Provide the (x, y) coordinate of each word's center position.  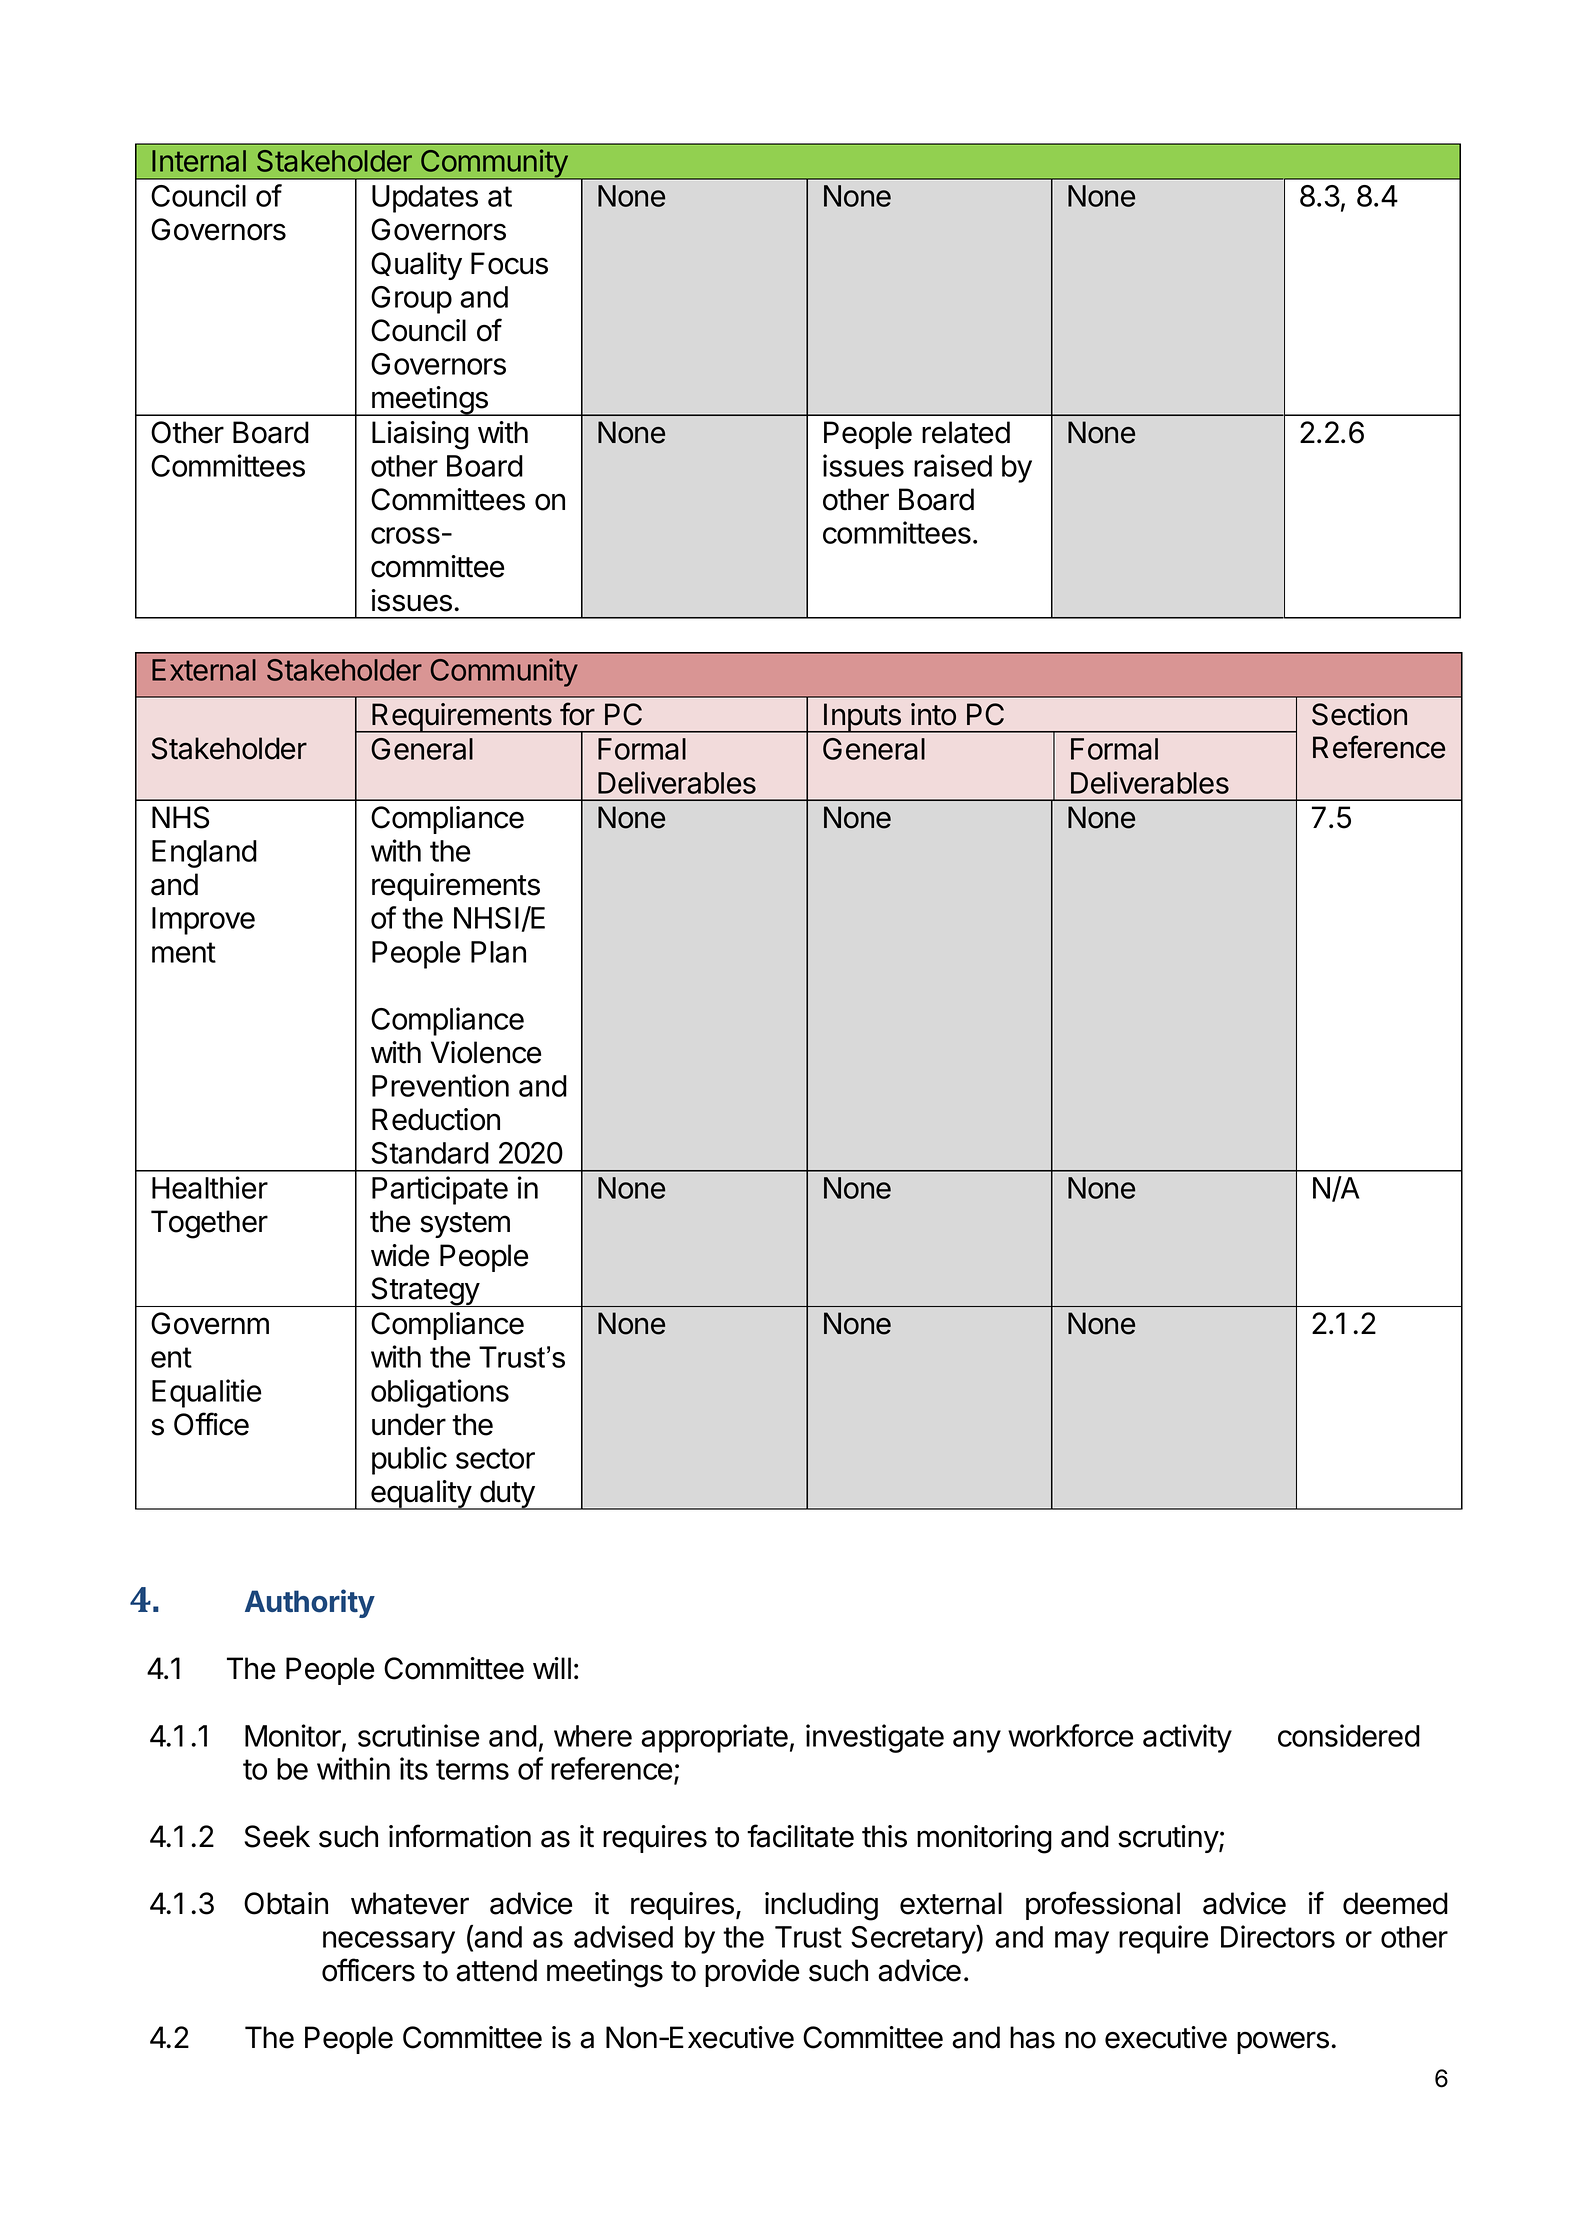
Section (1359, 714)
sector (495, 1458)
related (966, 432)
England (204, 854)
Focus (509, 263)
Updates (425, 199)
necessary (389, 1942)
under (409, 1424)
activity (1187, 1738)
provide (752, 1973)
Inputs (862, 718)
